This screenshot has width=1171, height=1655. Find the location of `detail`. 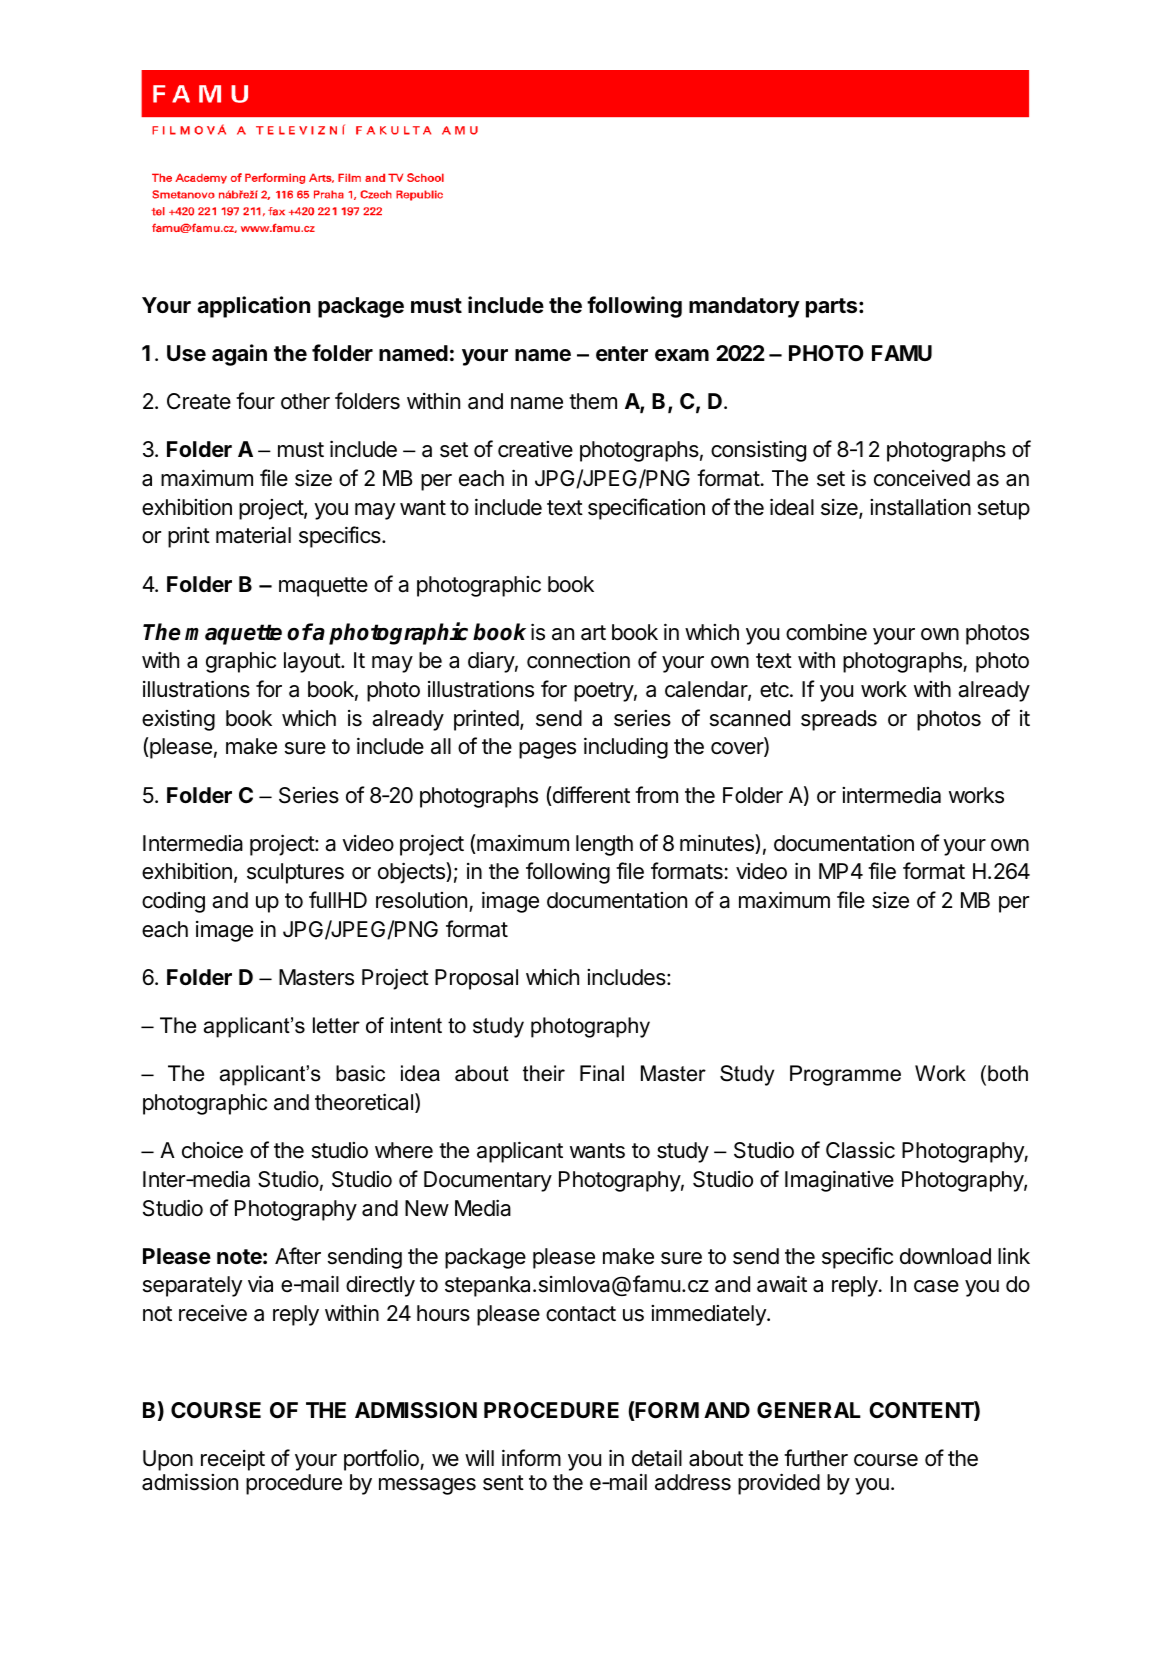

detail is located at coordinates (657, 1458).
